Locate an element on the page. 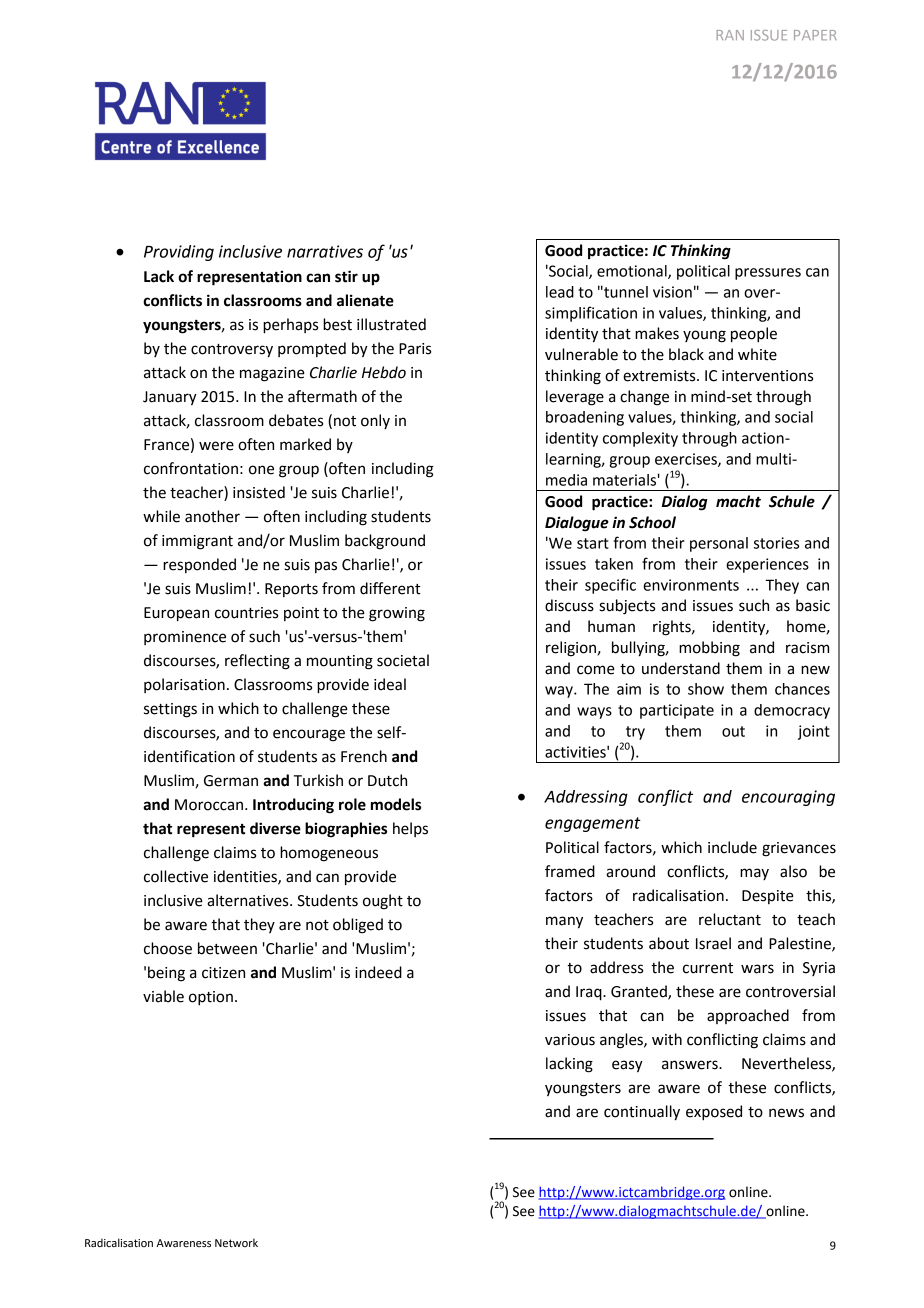  exercises is located at coordinates (687, 460).
